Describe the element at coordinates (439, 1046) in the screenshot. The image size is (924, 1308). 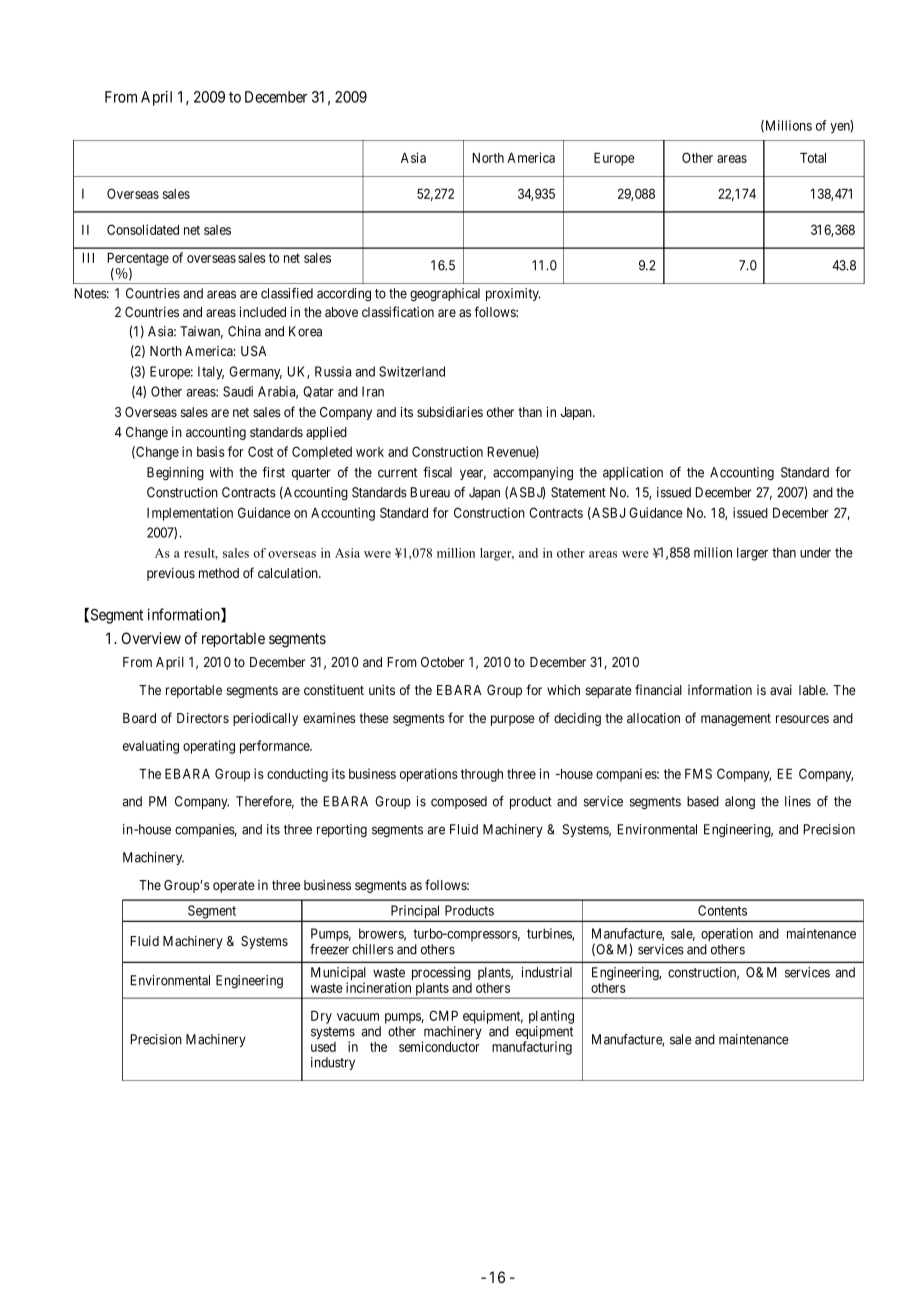
I see `semiconductor` at that location.
